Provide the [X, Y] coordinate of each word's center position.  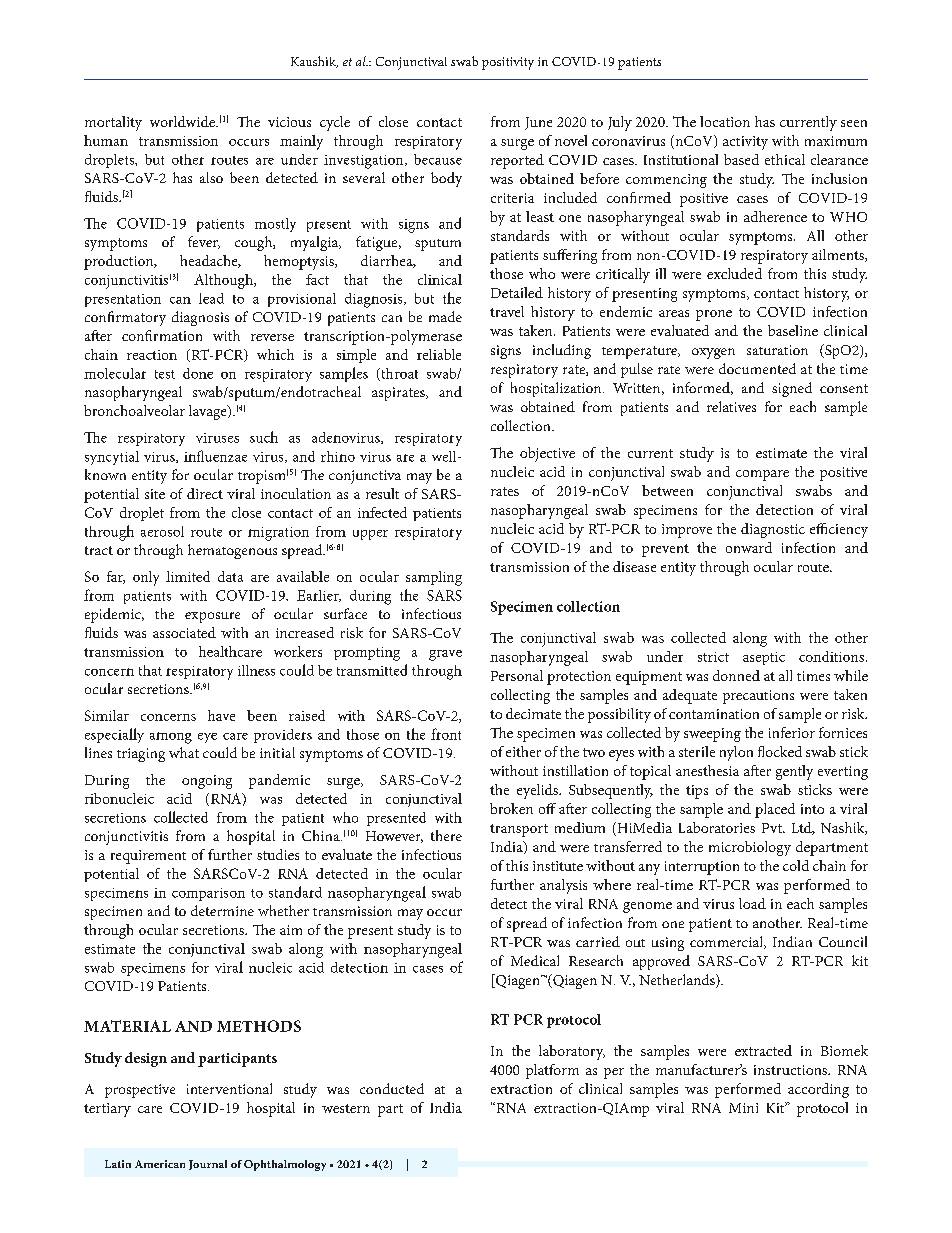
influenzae [215, 456]
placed [775, 810]
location [725, 121]
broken [511, 808]
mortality [113, 123]
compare [762, 475]
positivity [508, 63]
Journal [208, 1165]
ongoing [207, 782]
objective [547, 454]
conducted [392, 1088]
